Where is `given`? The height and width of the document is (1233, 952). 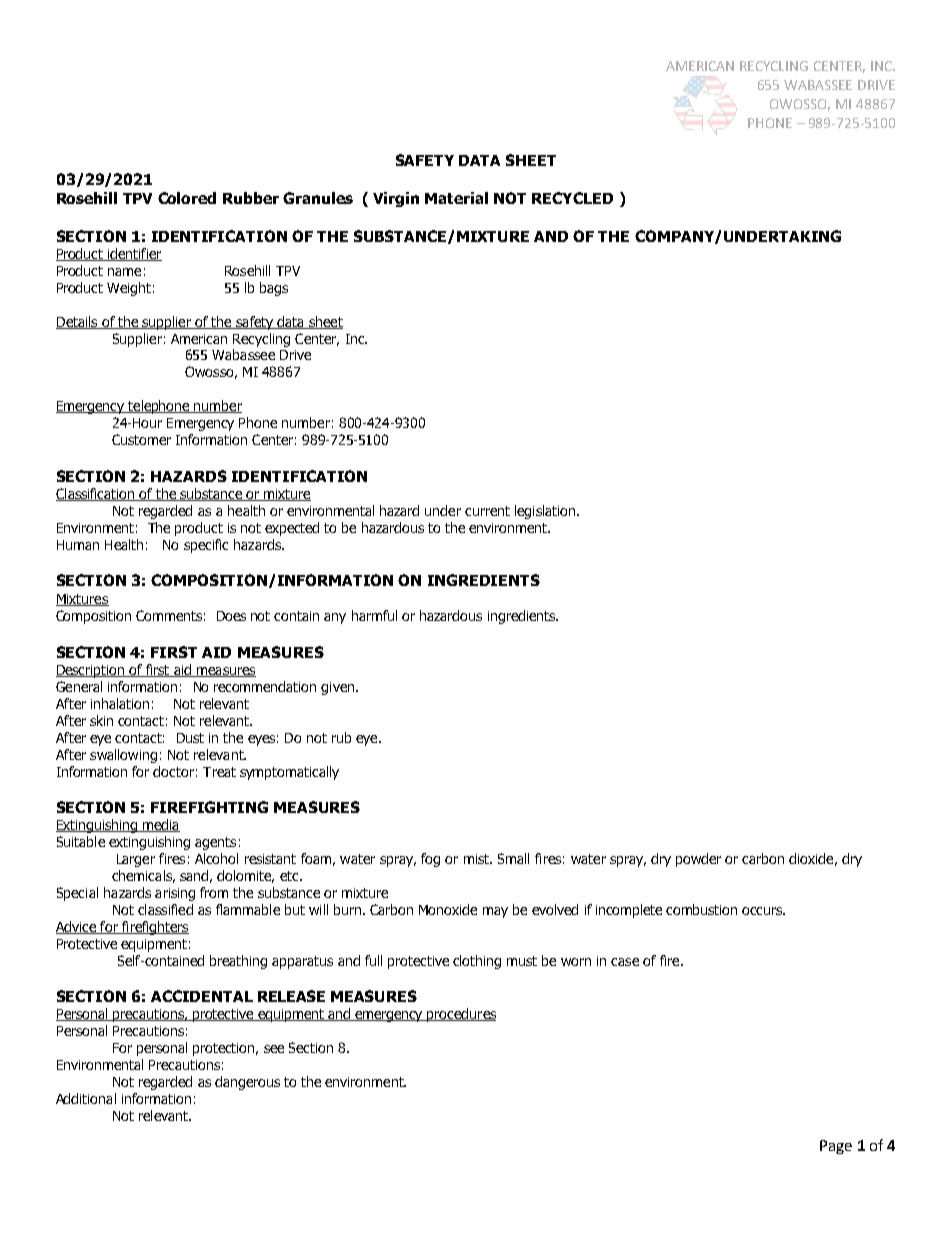
given is located at coordinates (337, 688).
